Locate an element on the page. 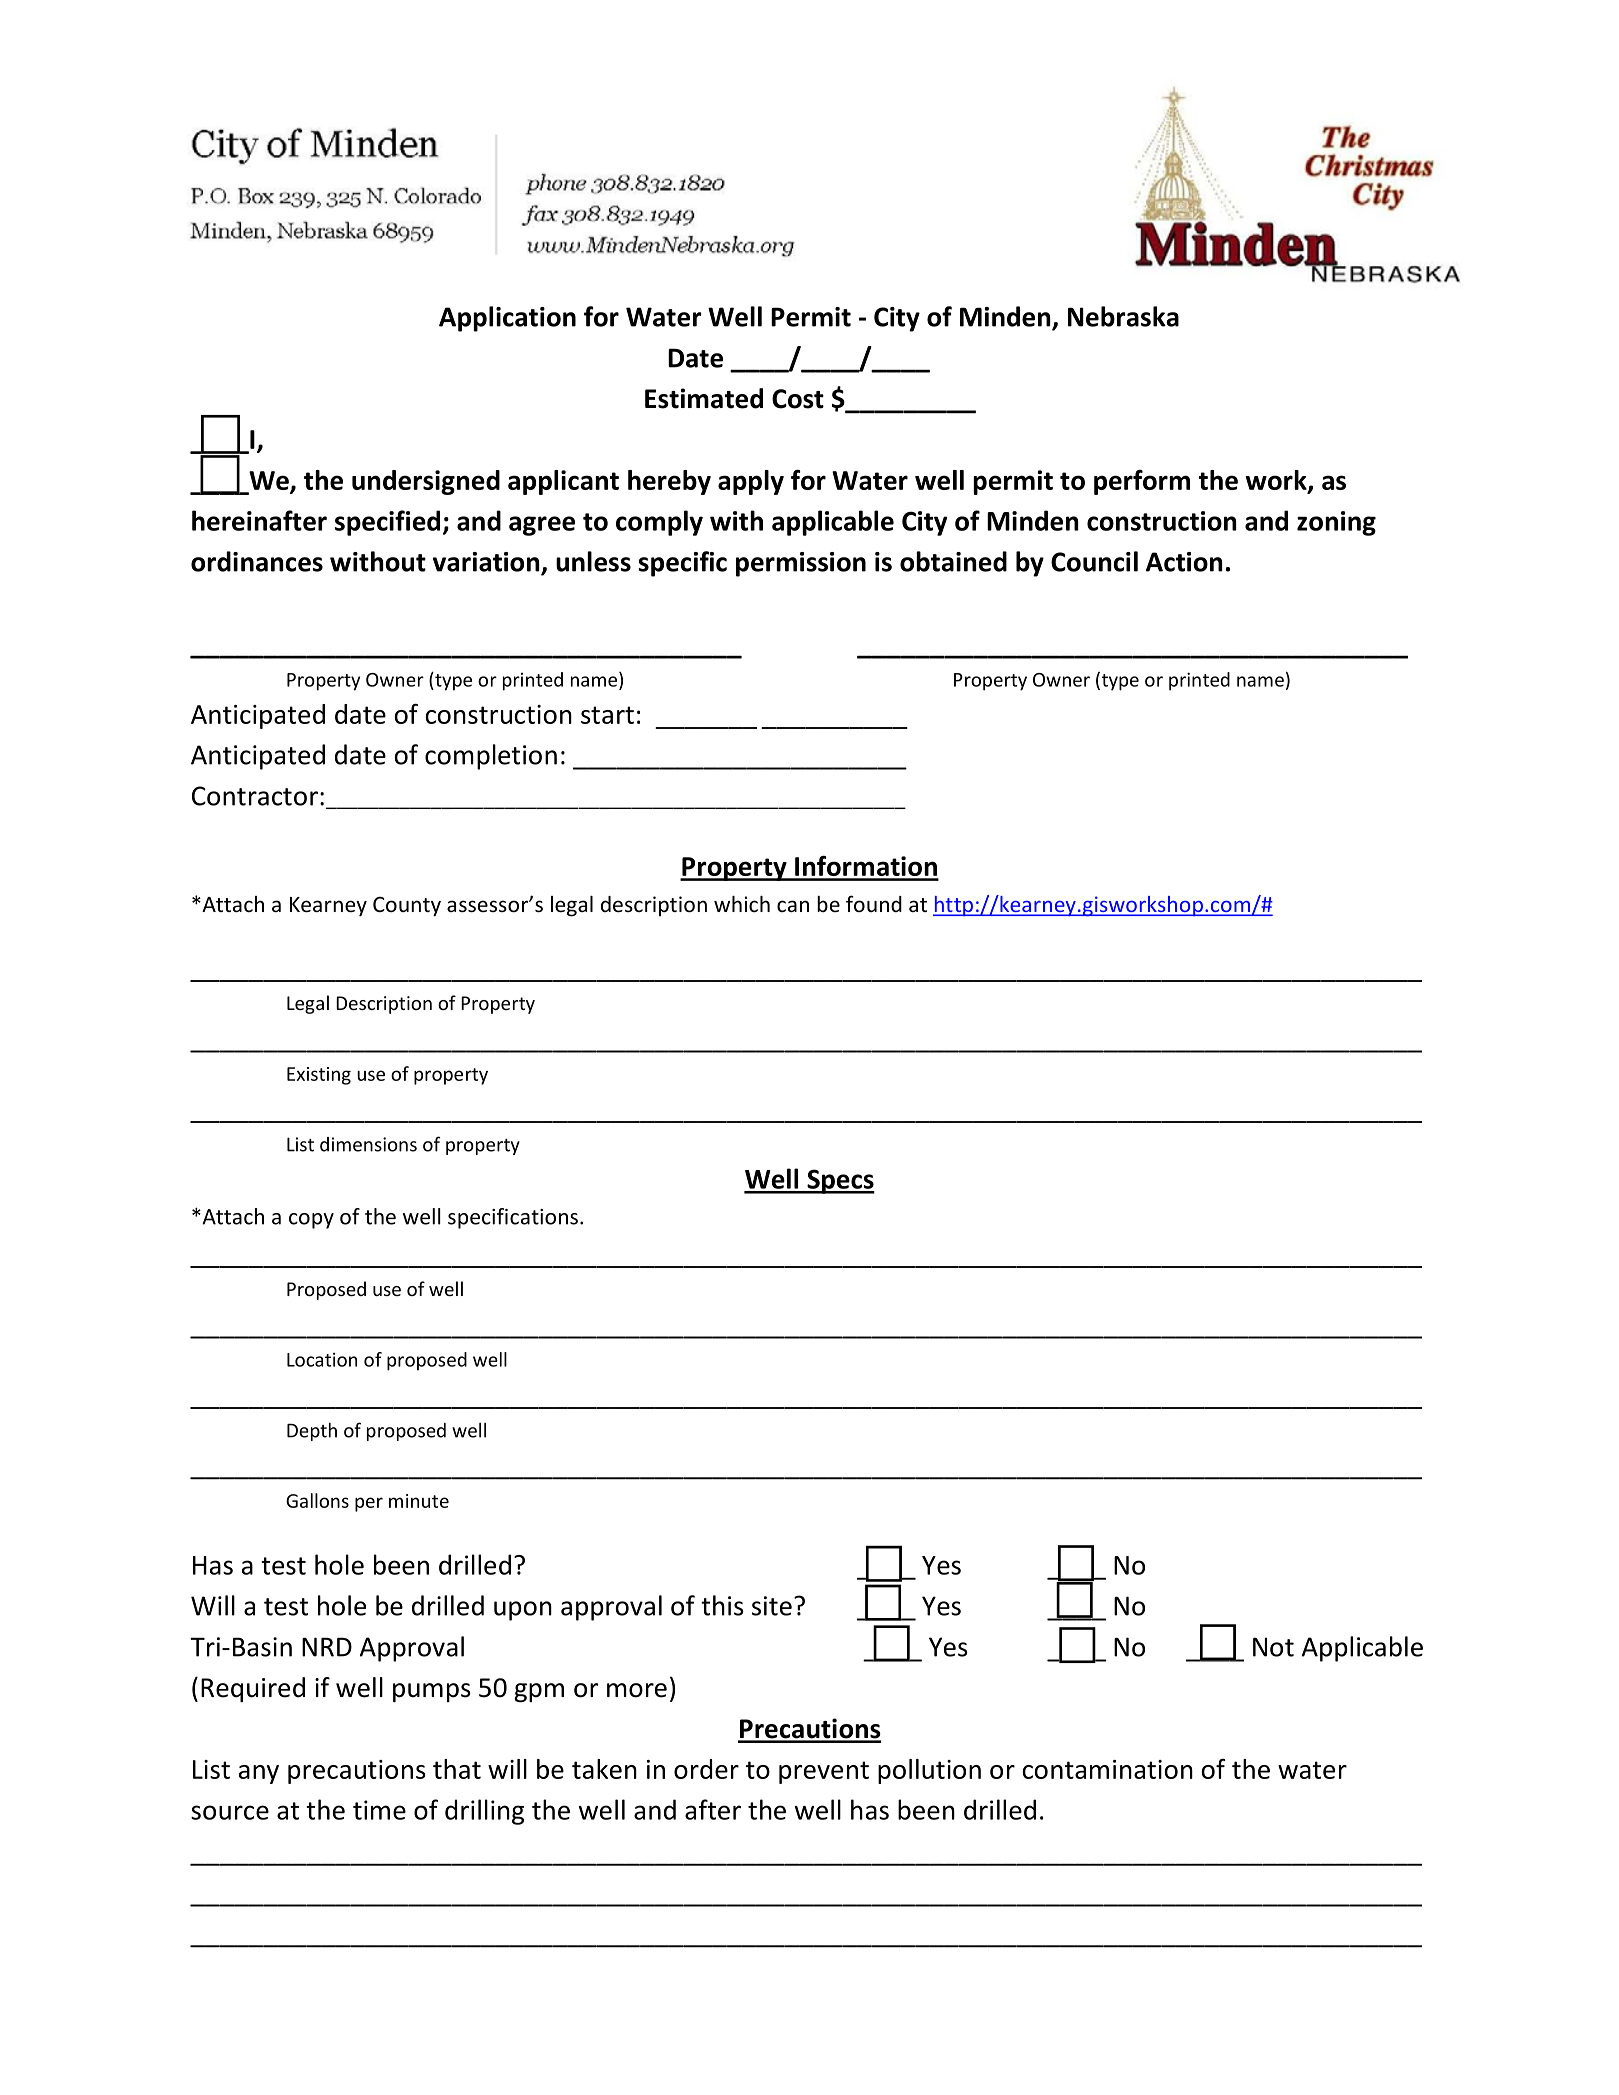 This page has width=1619, height=2095. Application is located at coordinates (507, 319).
